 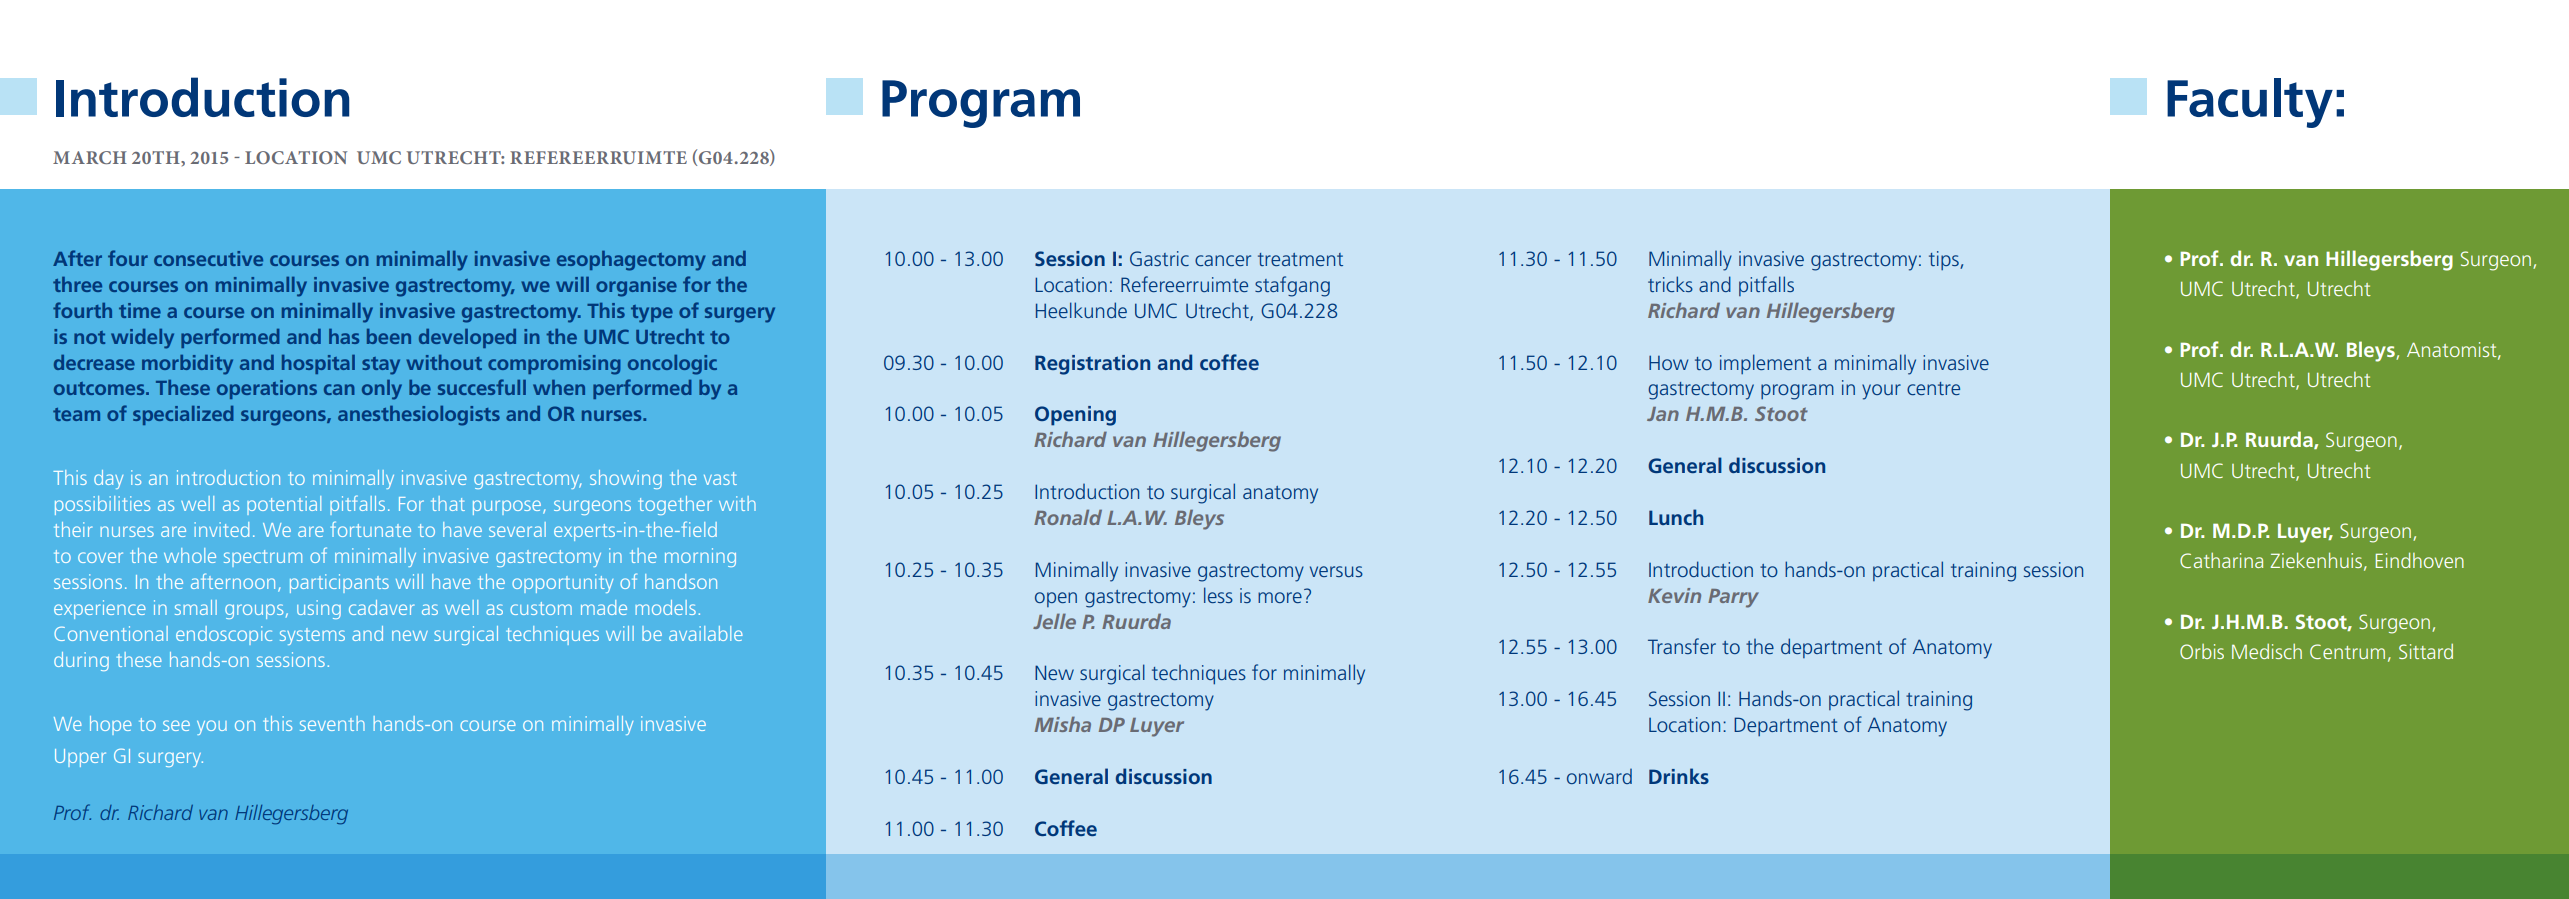 What do you see at coordinates (332, 723) in the screenshot?
I see `seventh` at bounding box center [332, 723].
